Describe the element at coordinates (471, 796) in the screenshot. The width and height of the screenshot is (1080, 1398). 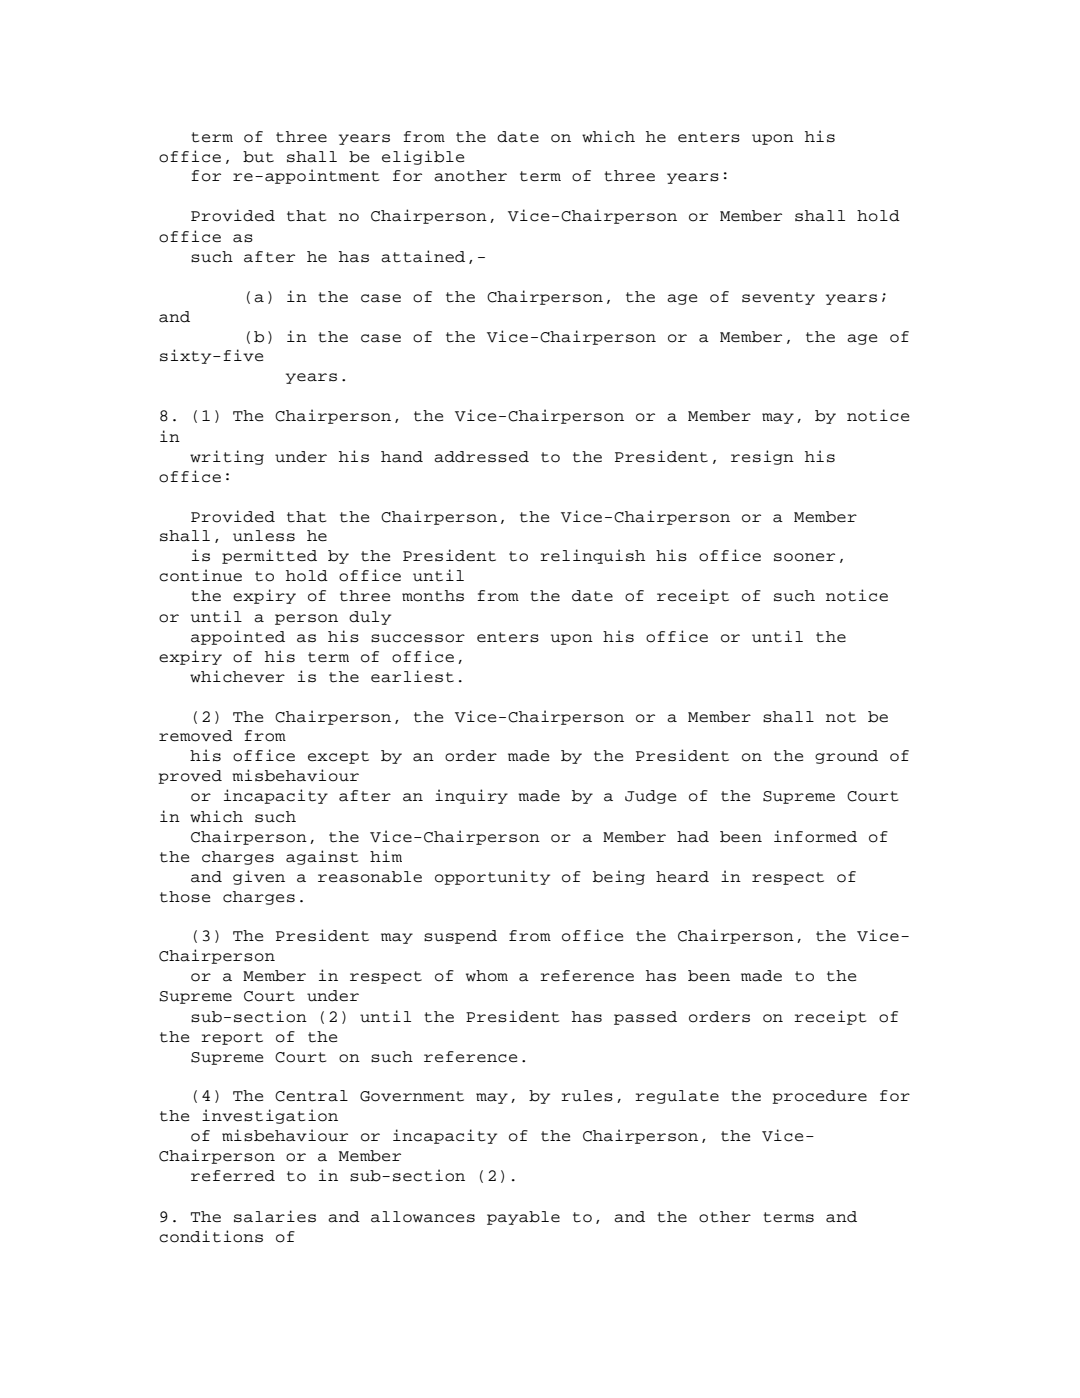
I see `inquiry` at that location.
